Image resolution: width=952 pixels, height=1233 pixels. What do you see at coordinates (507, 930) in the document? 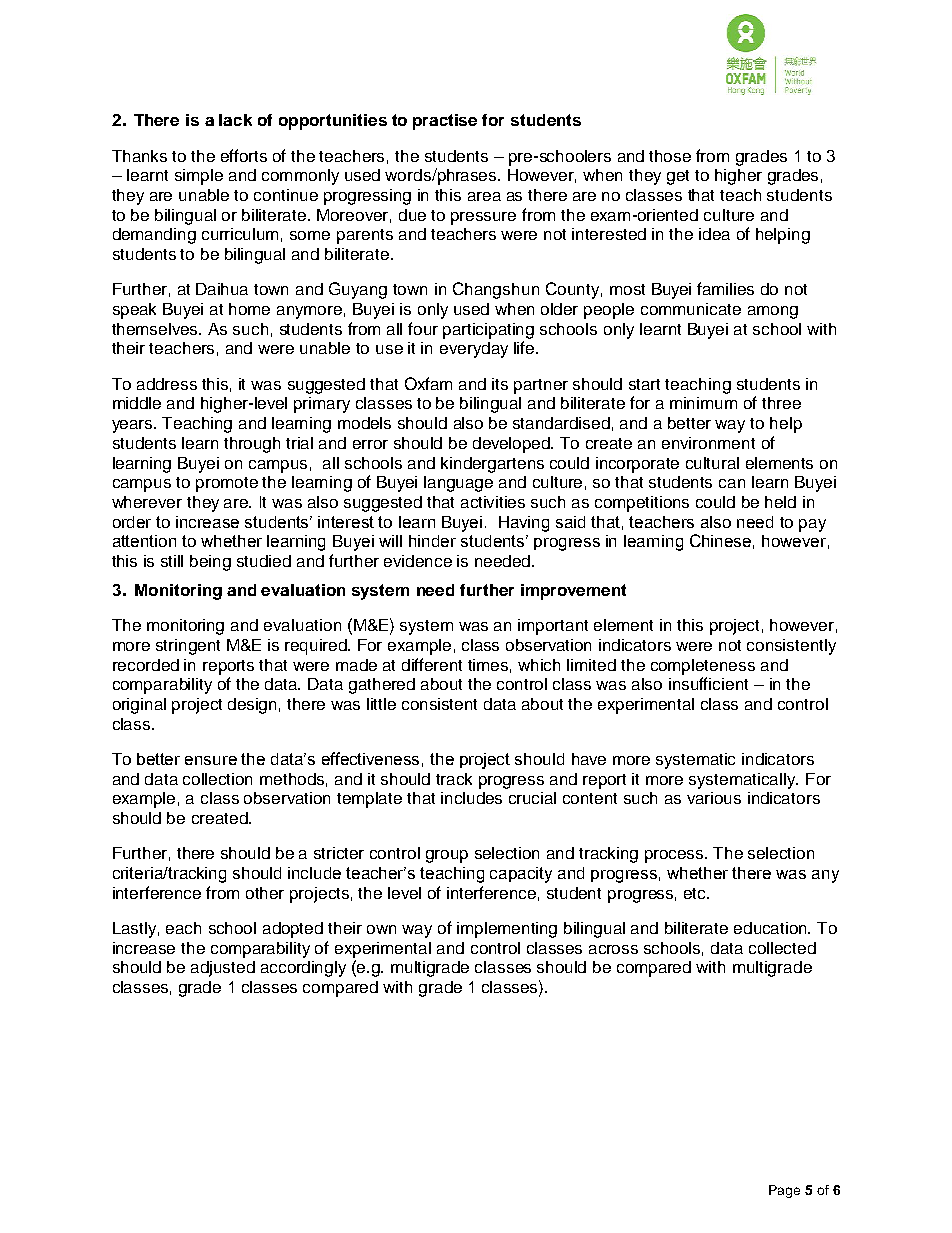
I see `implementing` at bounding box center [507, 930].
